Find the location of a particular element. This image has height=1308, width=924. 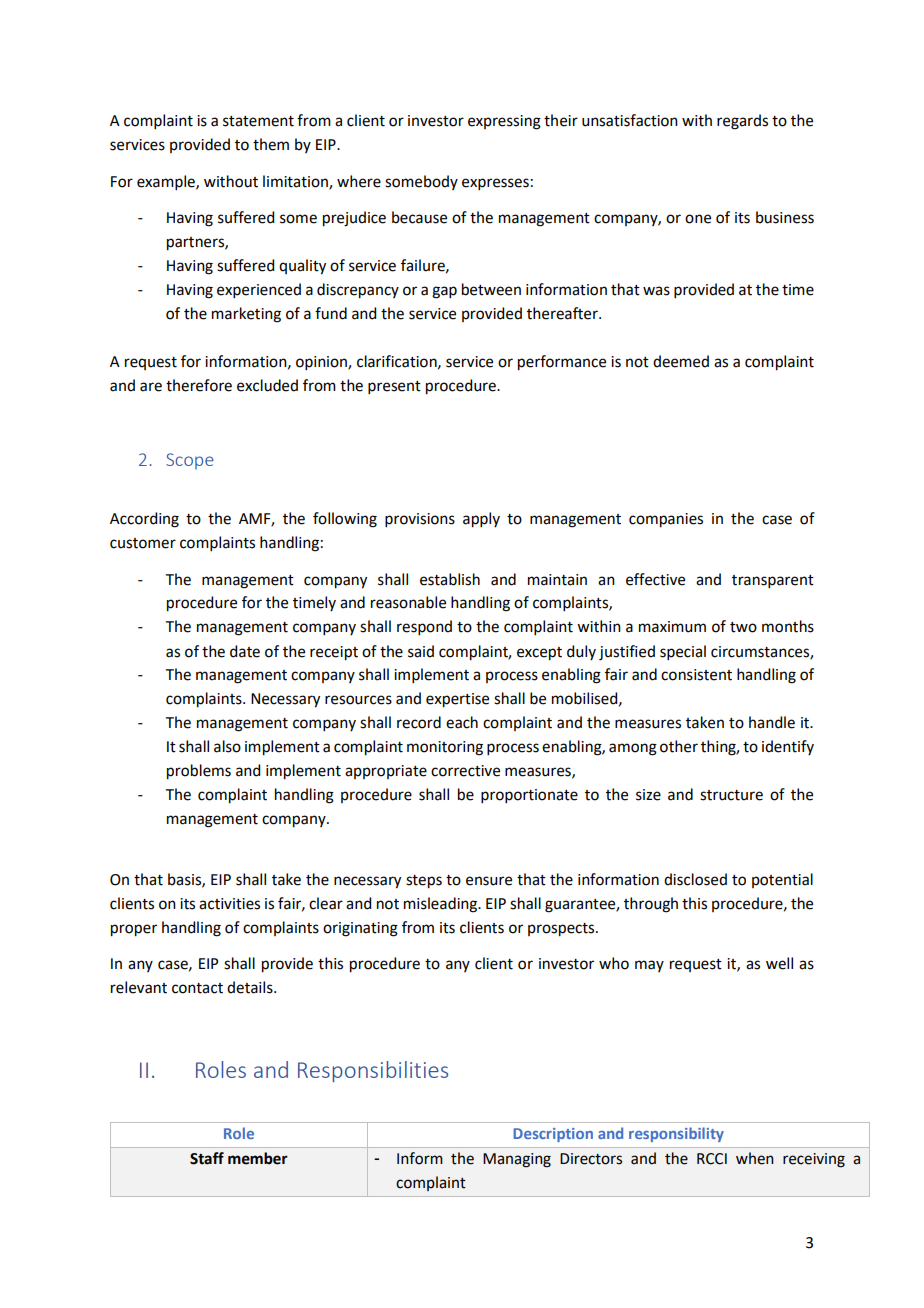

corrective is located at coordinates (465, 771).
